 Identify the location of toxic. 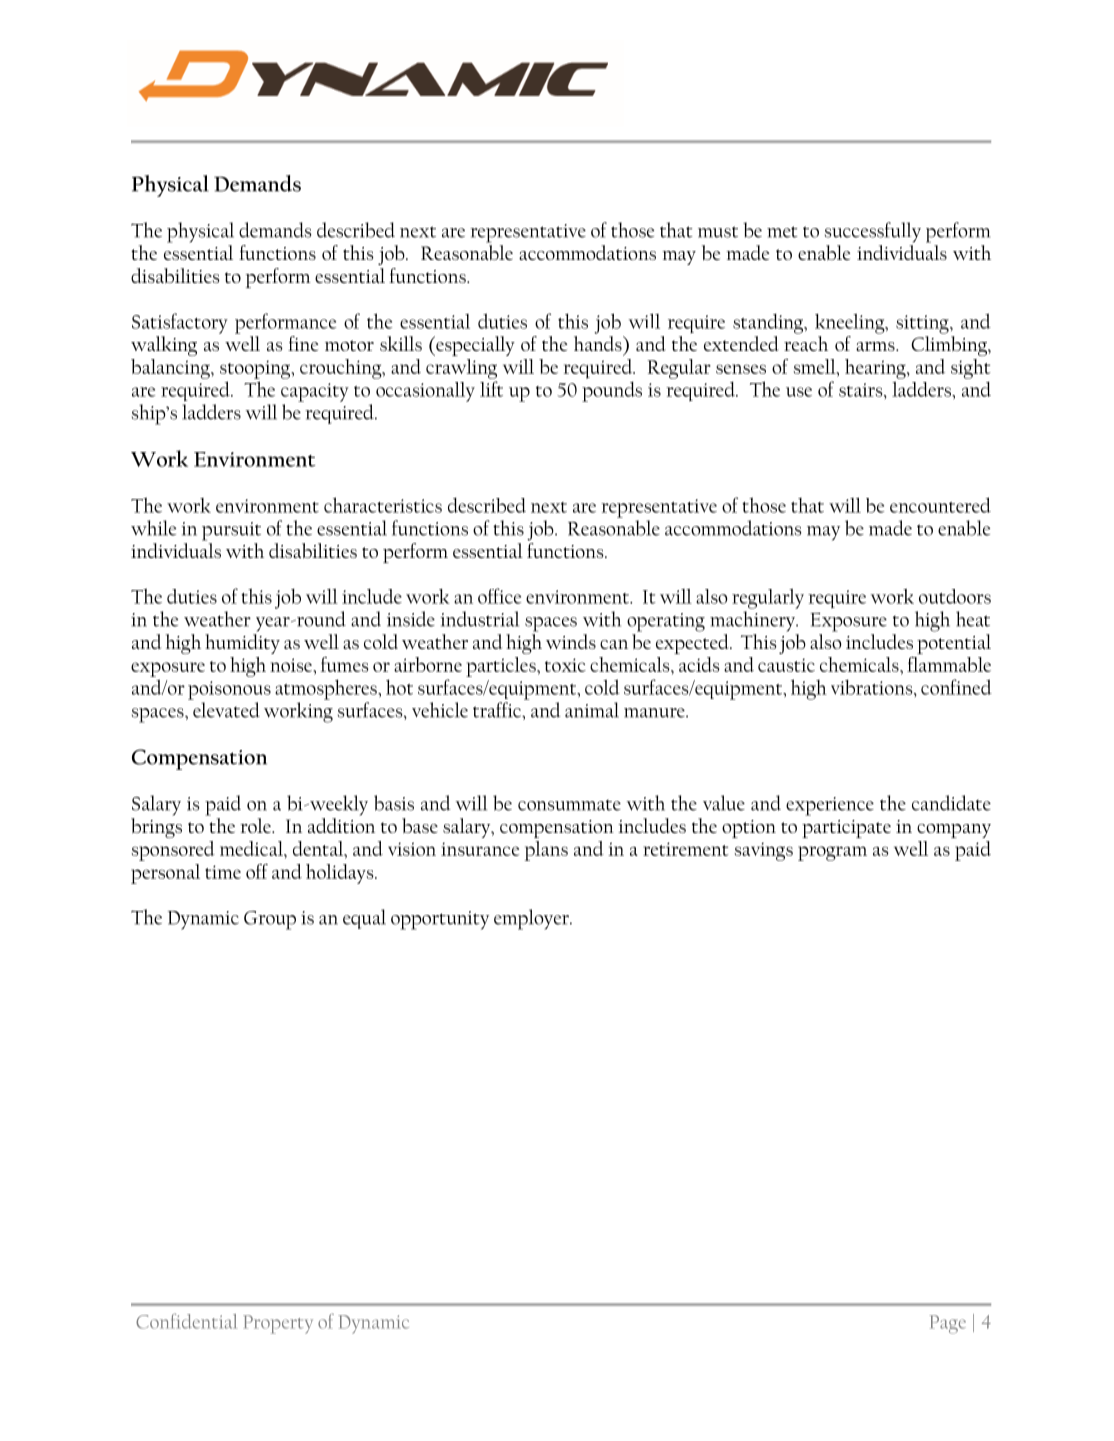
(565, 665).
